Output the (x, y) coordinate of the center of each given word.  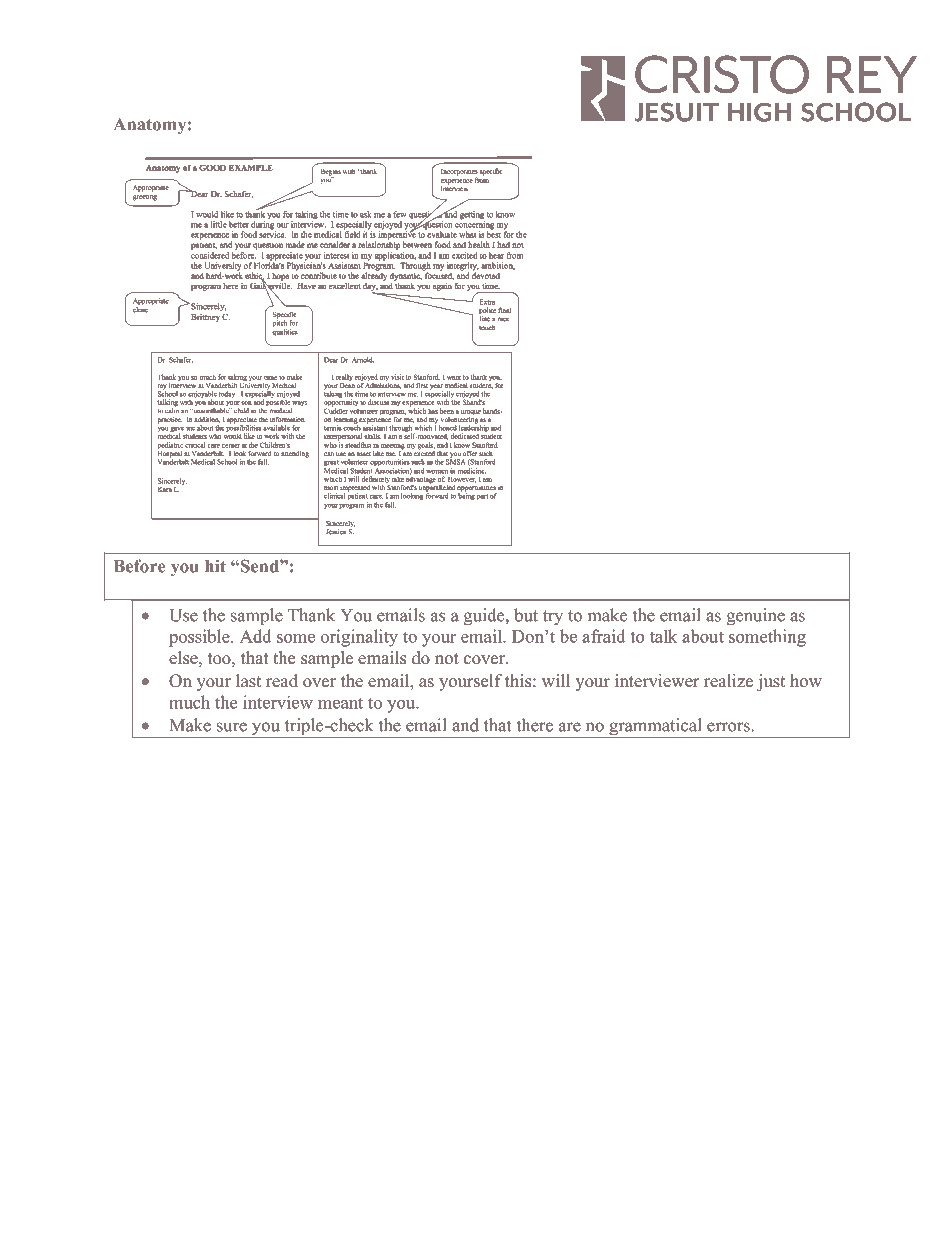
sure (232, 727)
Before (139, 566)
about (703, 636)
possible (200, 638)
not (447, 659)
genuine (756, 617)
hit (215, 566)
